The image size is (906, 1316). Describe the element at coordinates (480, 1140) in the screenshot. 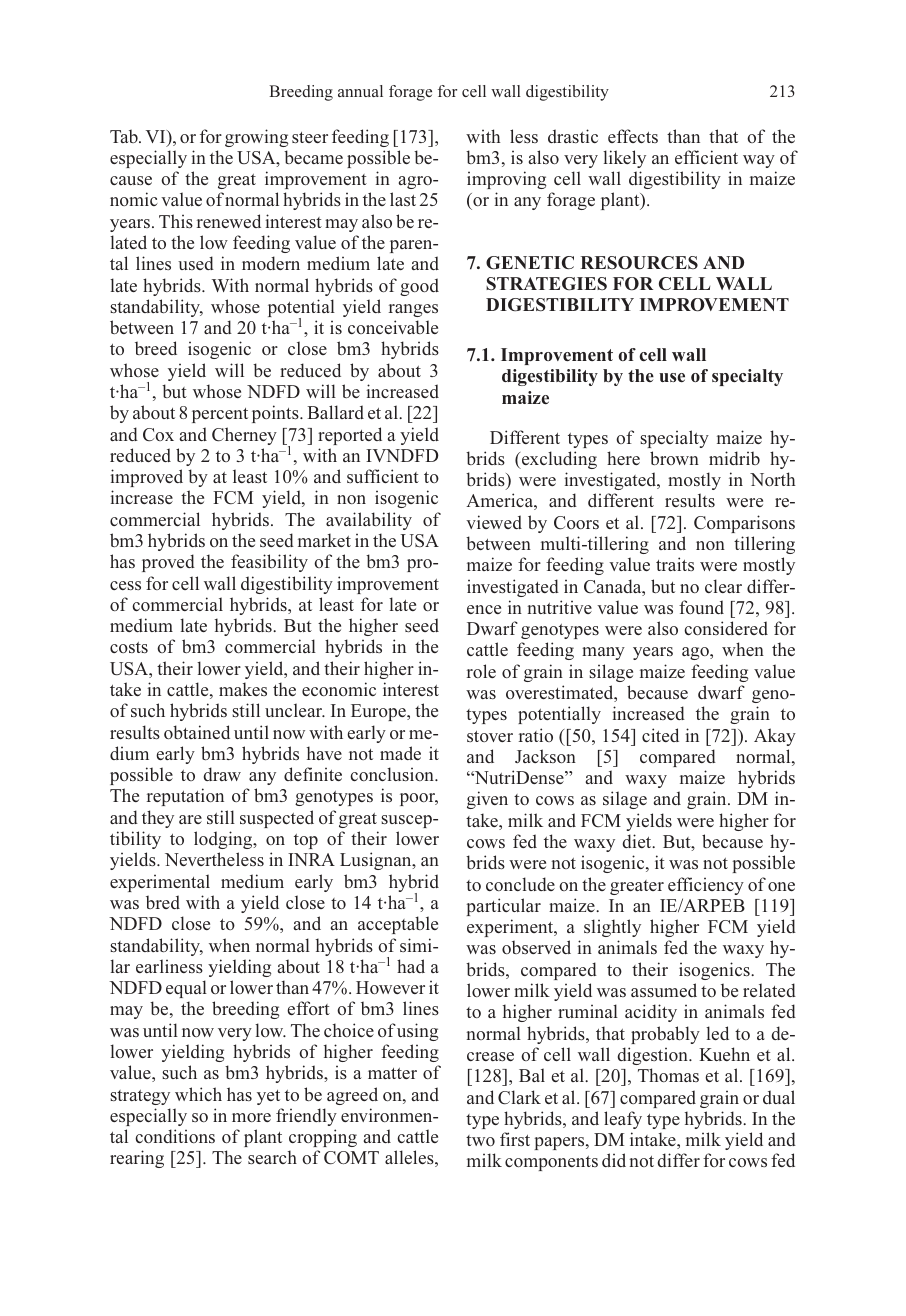

I see `two` at that location.
